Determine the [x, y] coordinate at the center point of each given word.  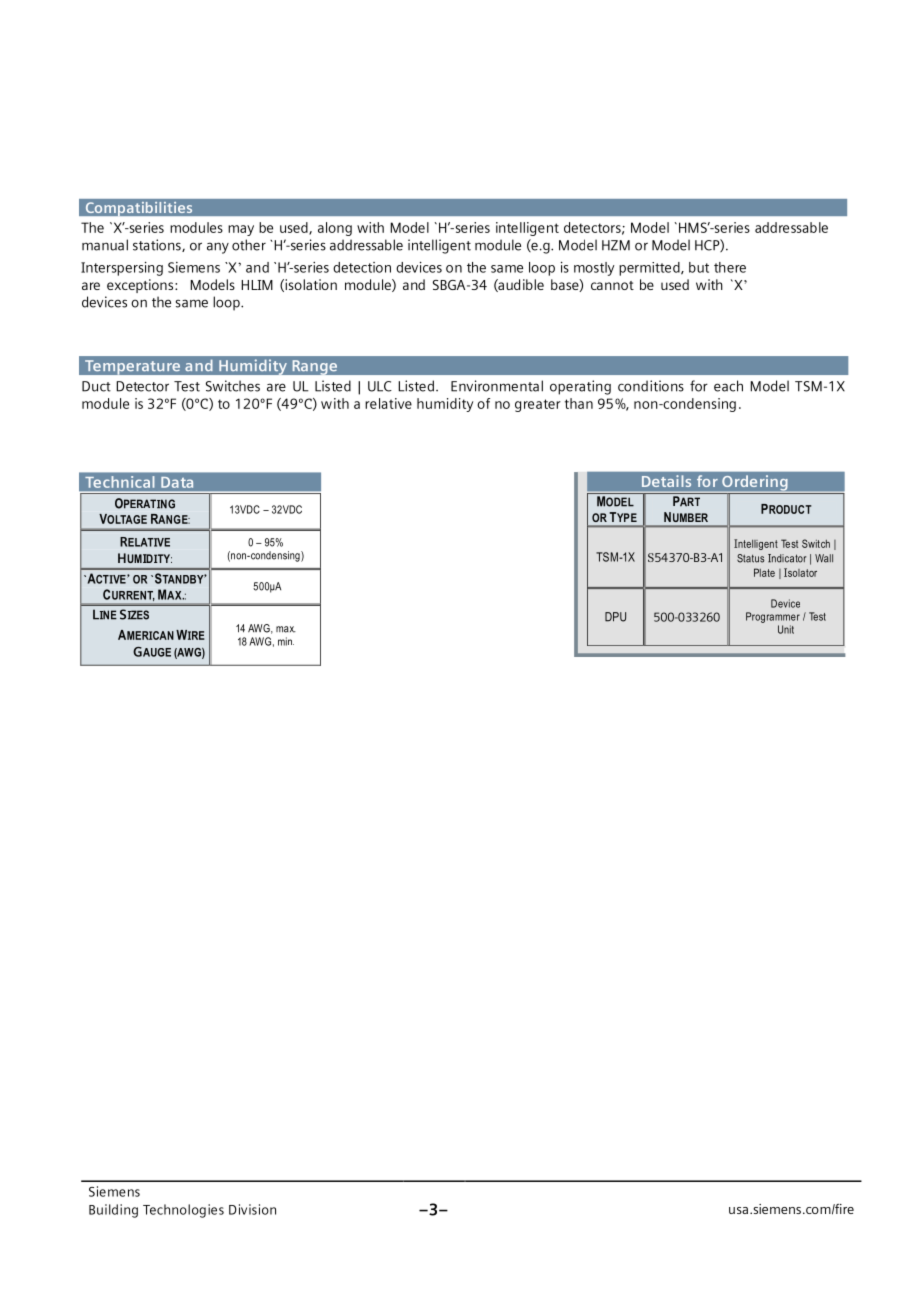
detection [362, 267]
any [218, 248]
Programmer [773, 617]
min [286, 641]
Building [113, 1211]
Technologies [183, 1211]
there [730, 267]
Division [252, 1209]
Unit [786, 629]
